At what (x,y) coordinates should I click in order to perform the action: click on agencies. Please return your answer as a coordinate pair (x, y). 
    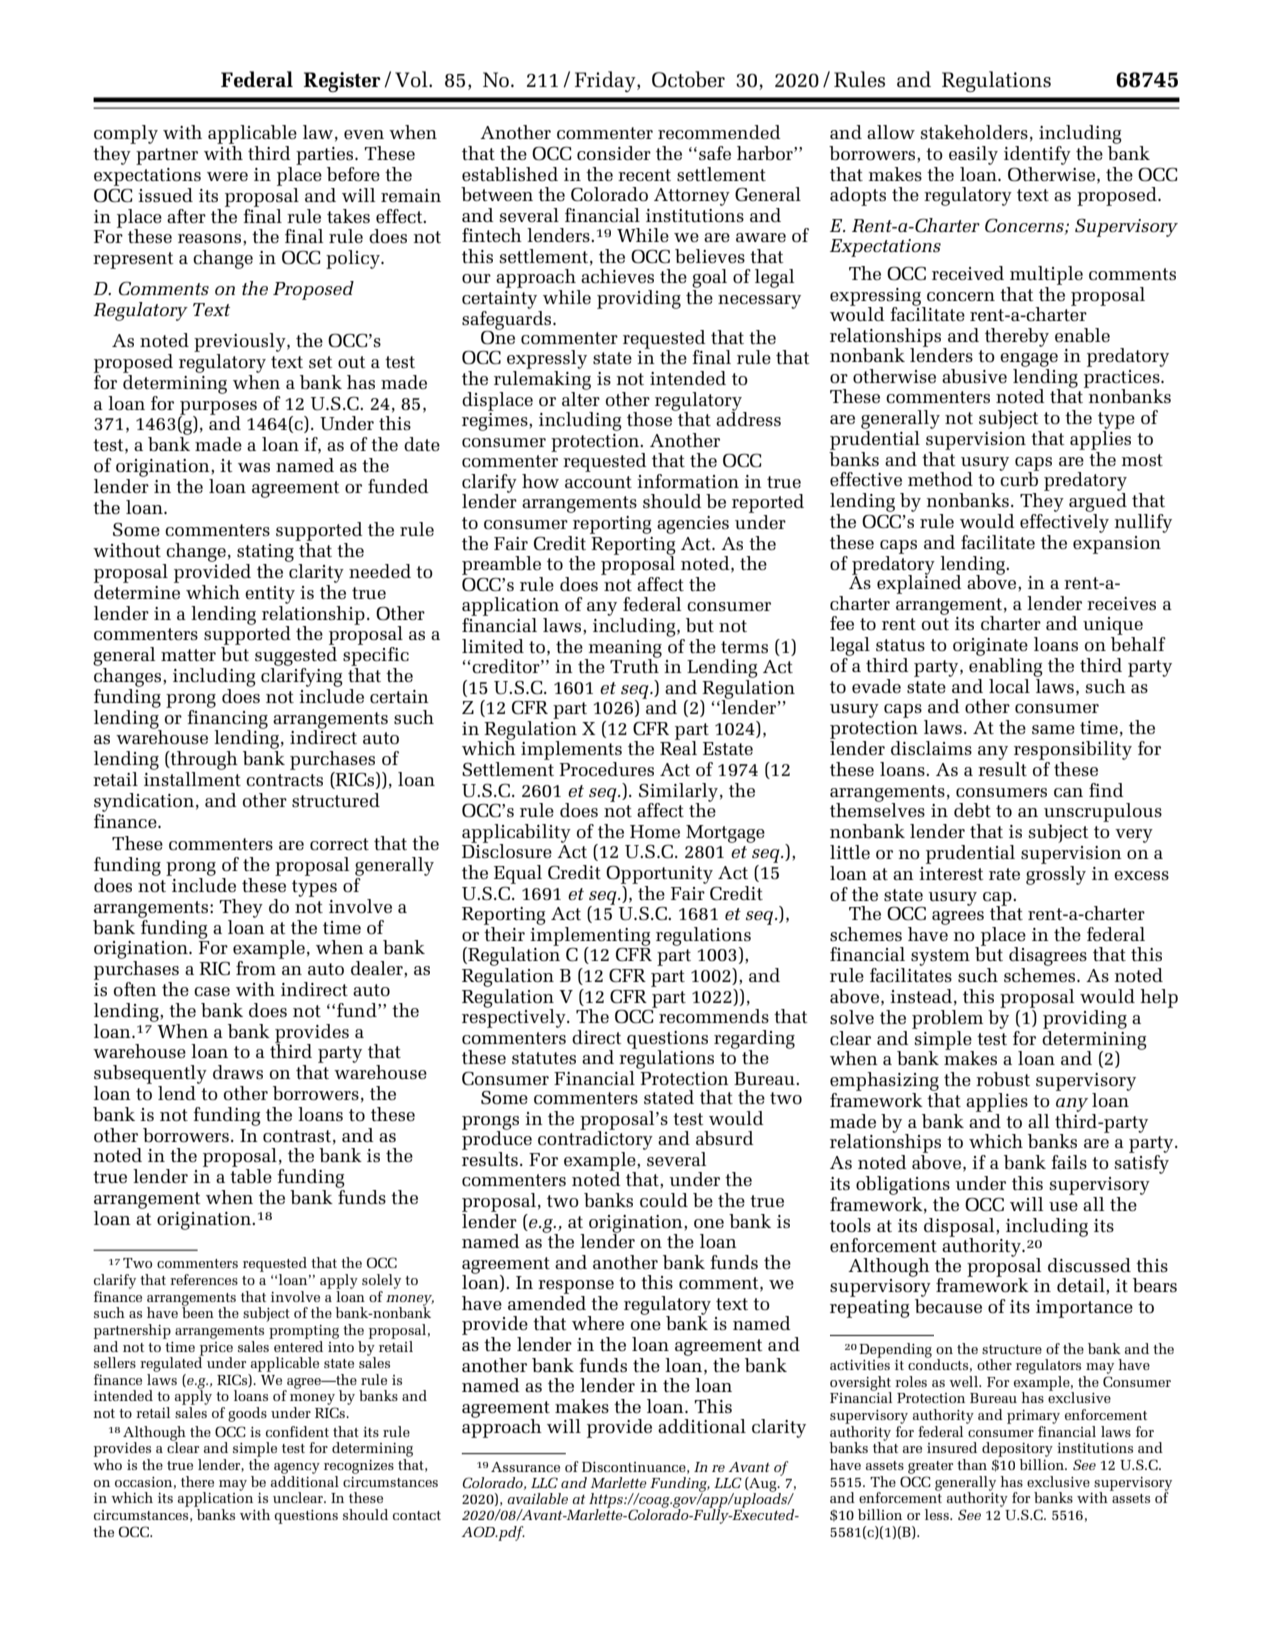
    Looking at the image, I should click on (693, 525).
